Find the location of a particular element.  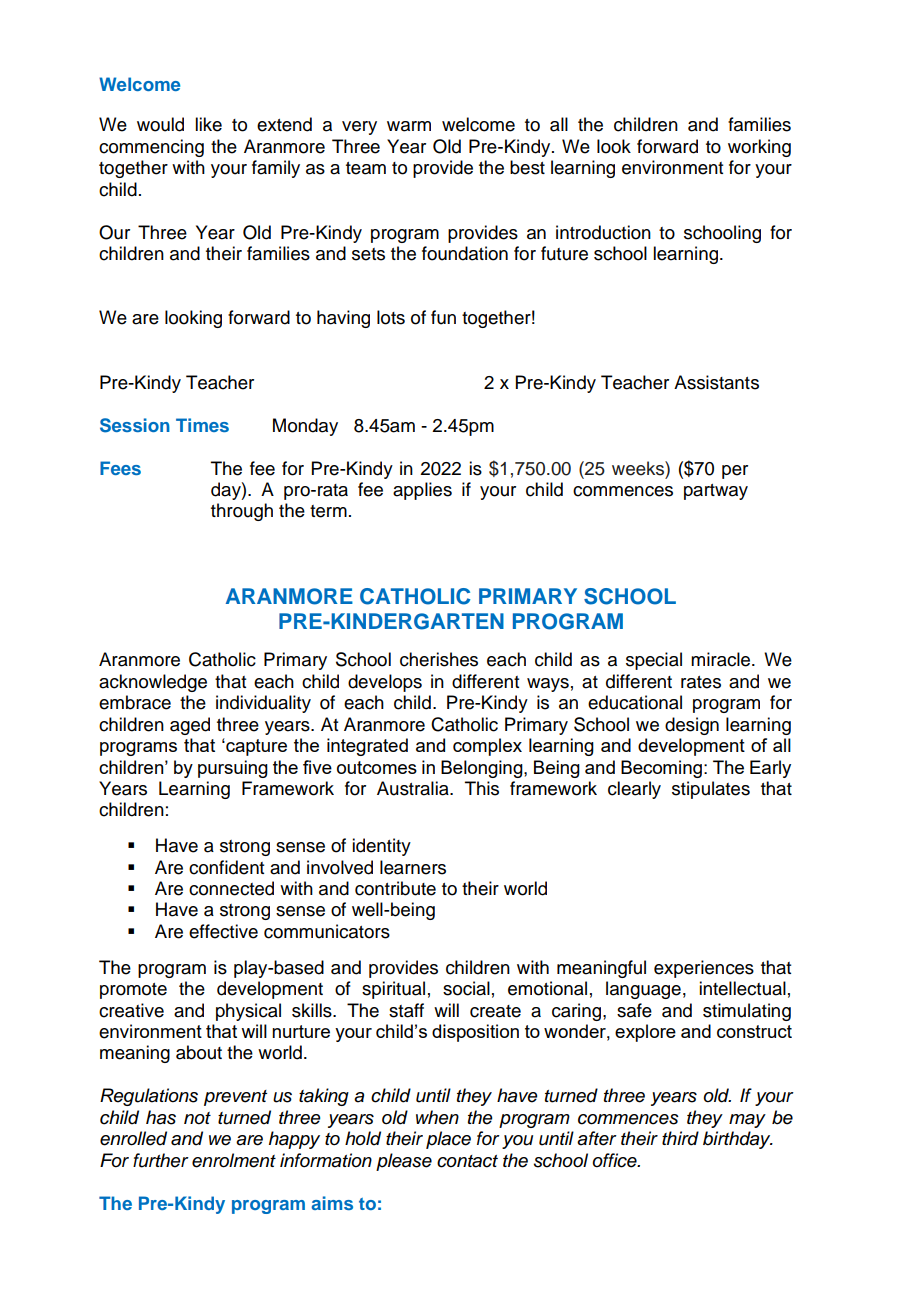

warm is located at coordinates (409, 126).
